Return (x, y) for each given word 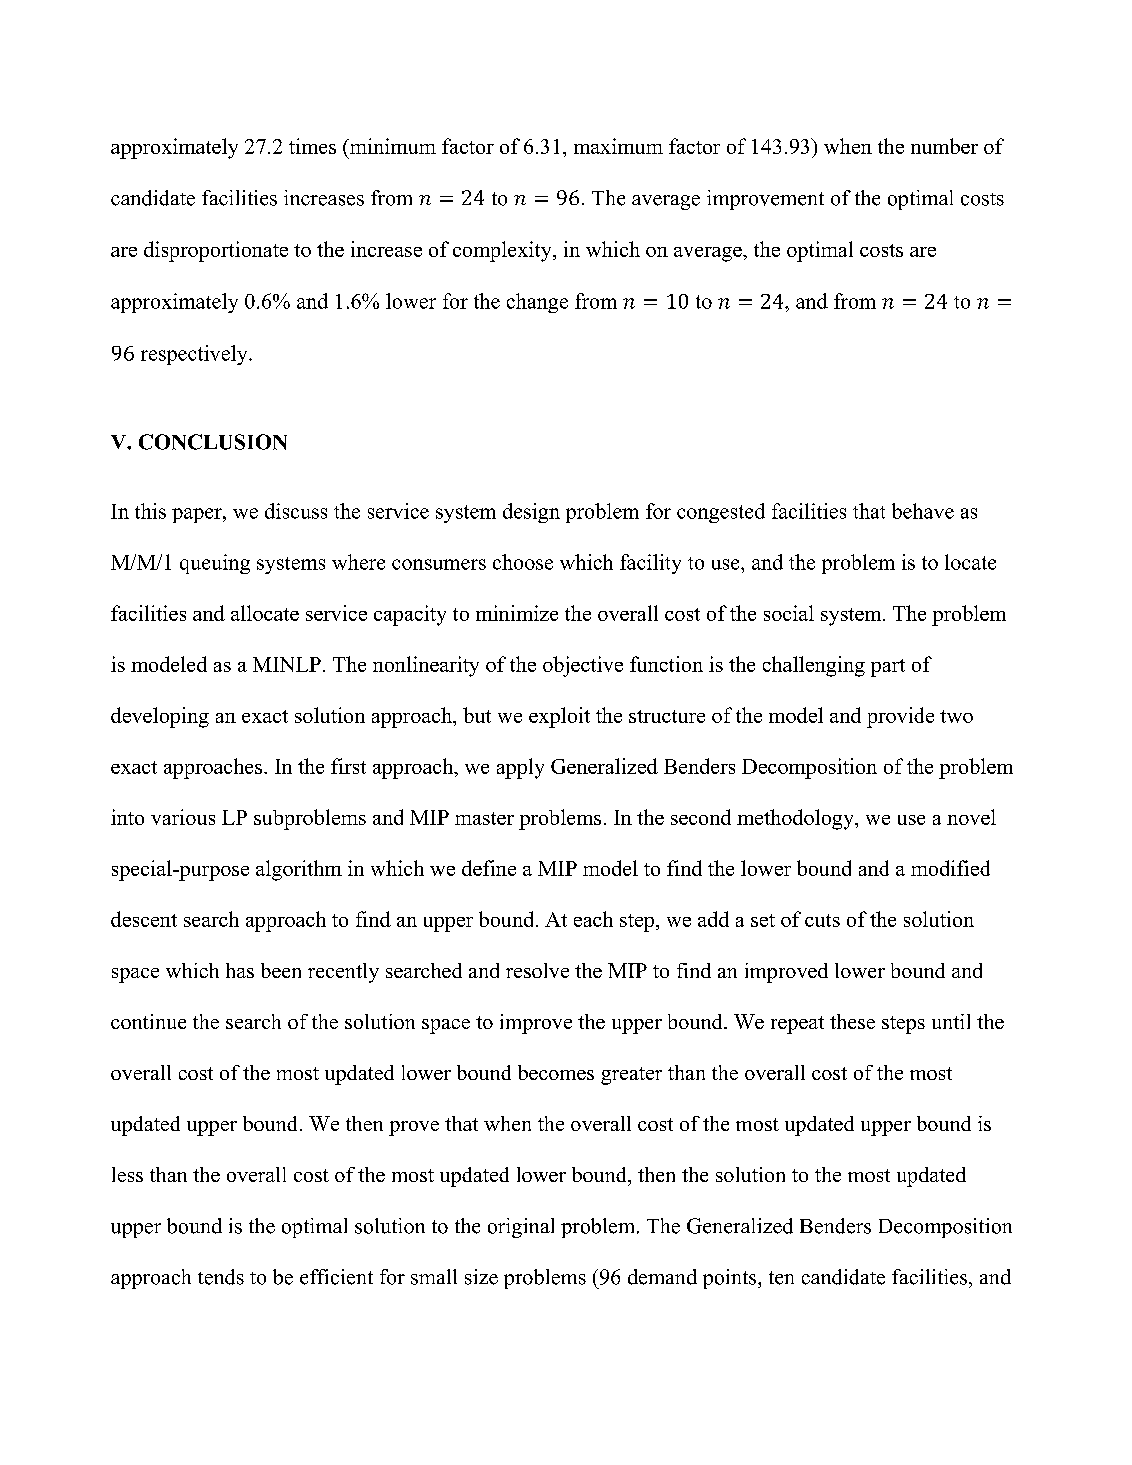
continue (148, 1021)
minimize (517, 613)
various (183, 817)
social (789, 613)
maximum (618, 146)
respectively (195, 355)
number (944, 146)
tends (221, 1277)
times (312, 146)
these (852, 1021)
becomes (556, 1072)
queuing (215, 564)
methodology (796, 819)
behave (923, 511)
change (537, 303)
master (484, 818)
